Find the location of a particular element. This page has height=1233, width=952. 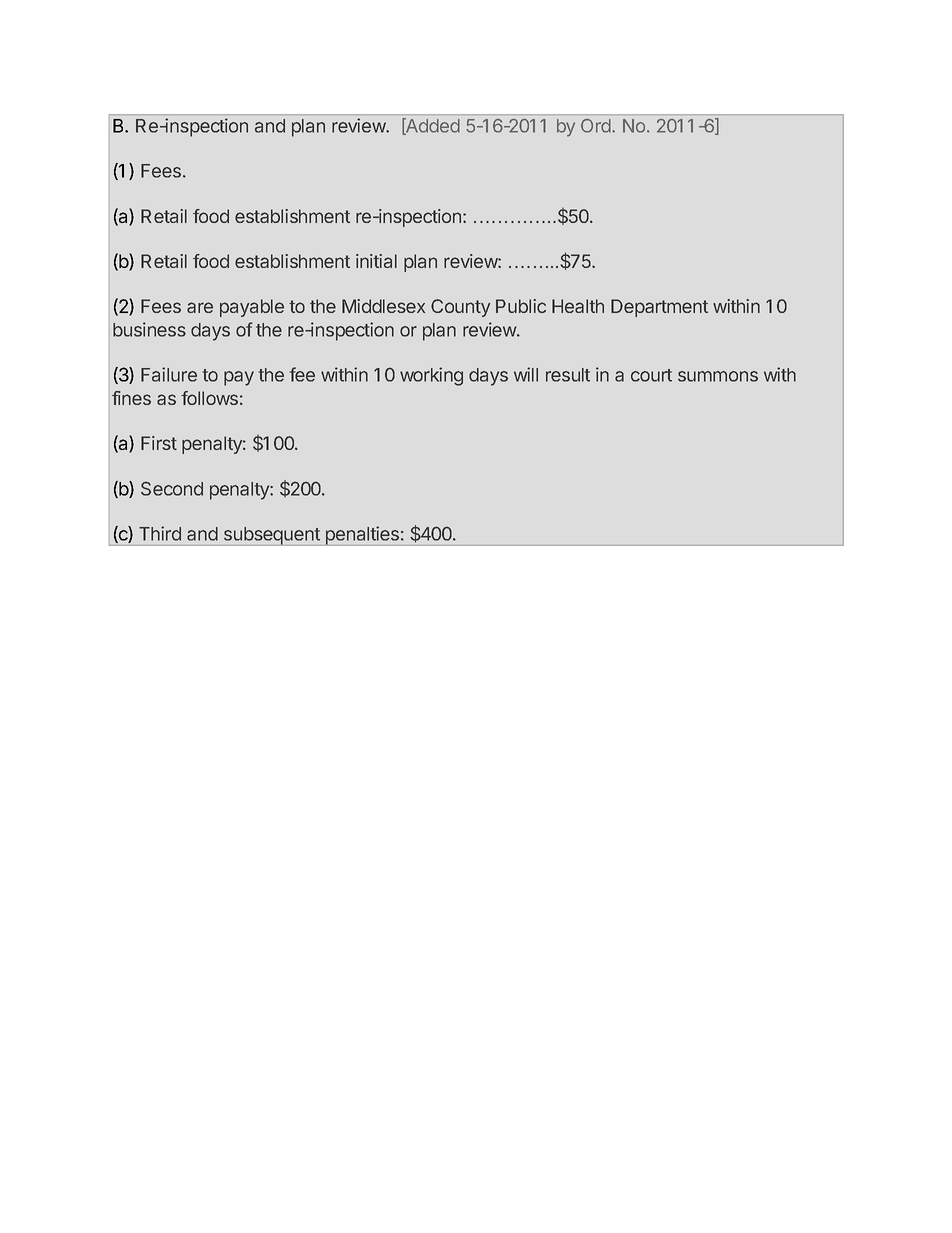

Third is located at coordinates (160, 533).
